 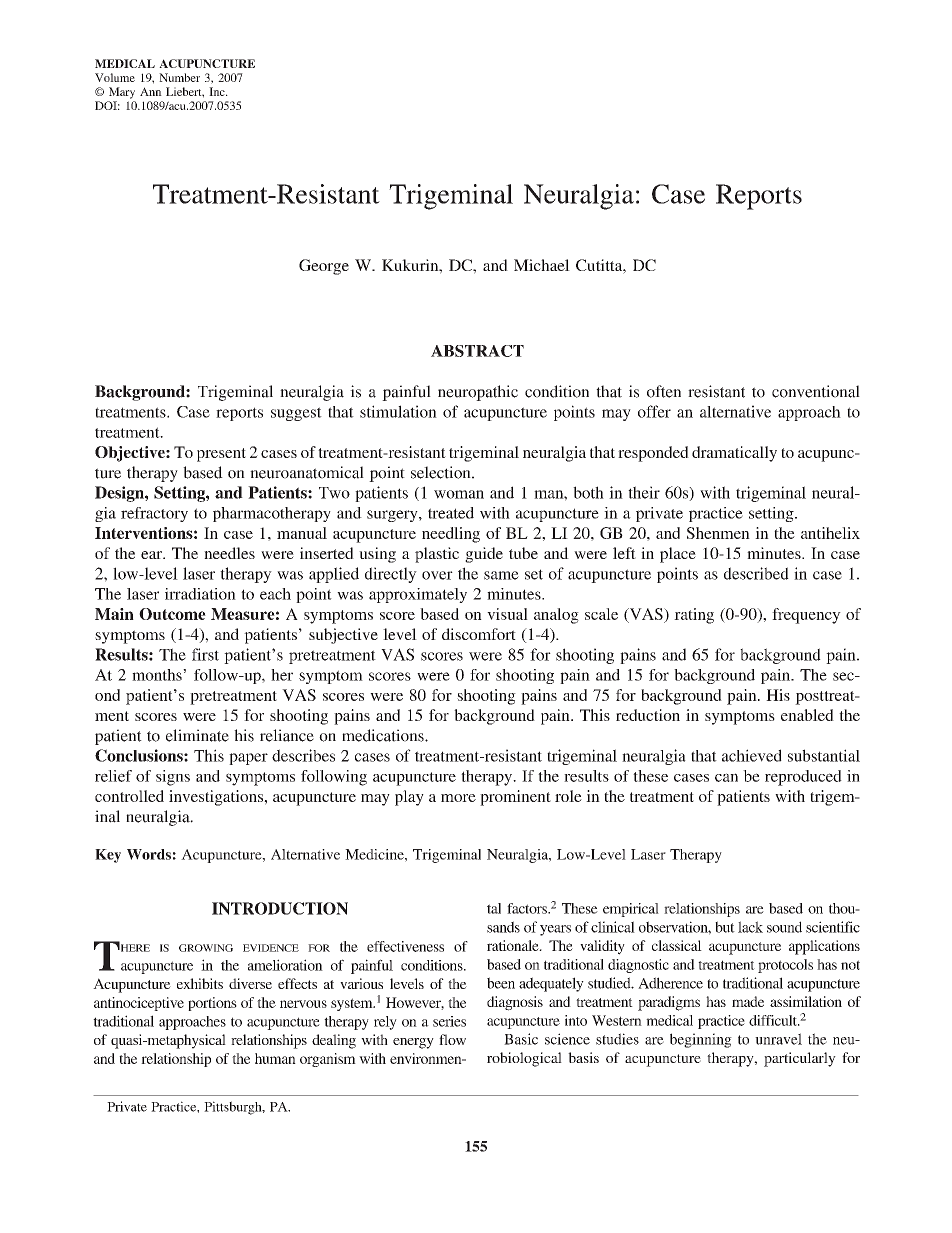 What do you see at coordinates (816, 391) in the image?
I see `conventional` at bounding box center [816, 391].
